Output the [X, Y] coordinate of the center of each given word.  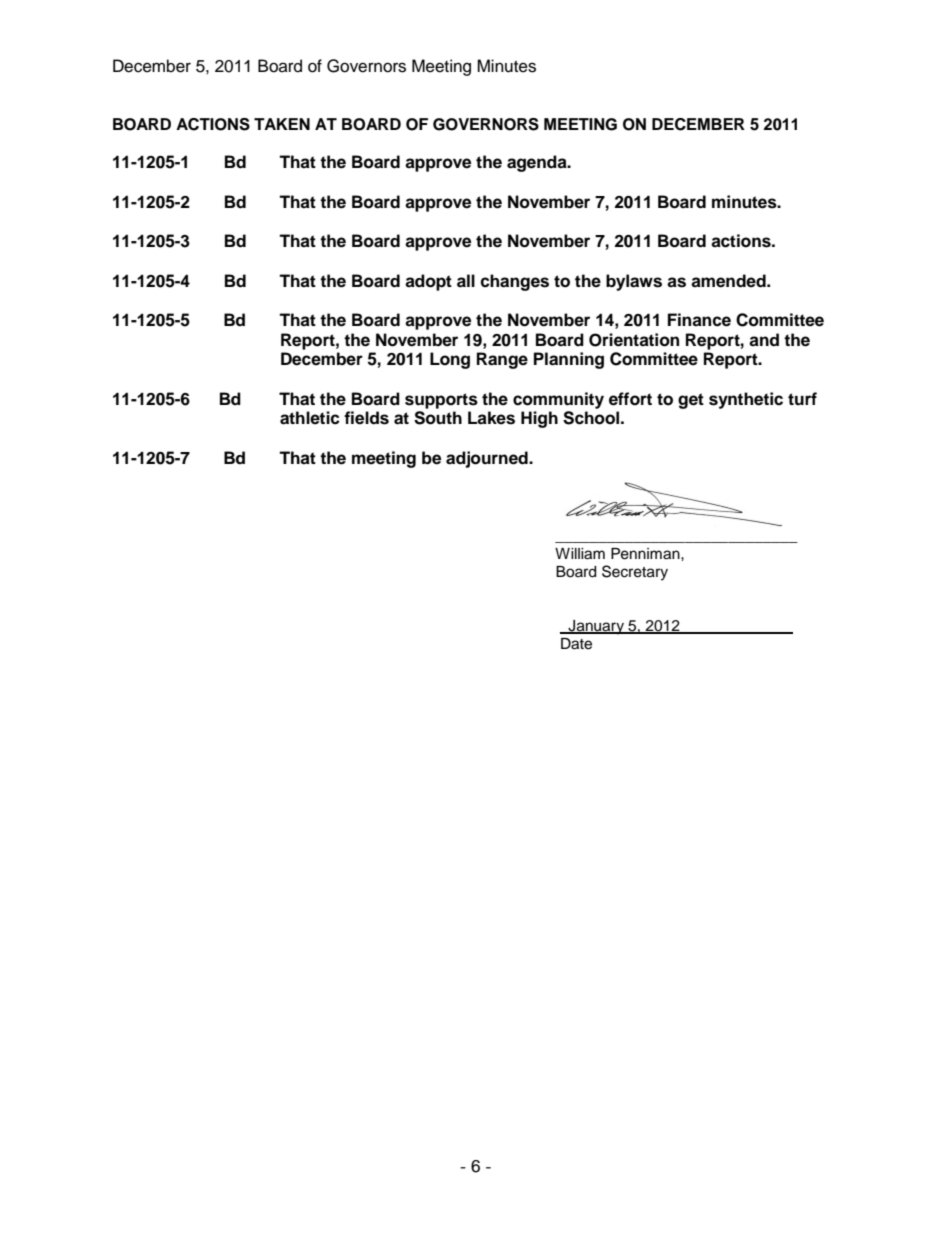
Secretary [635, 573]
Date [576, 644]
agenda [538, 163]
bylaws [634, 282]
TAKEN [282, 124]
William [580, 554]
